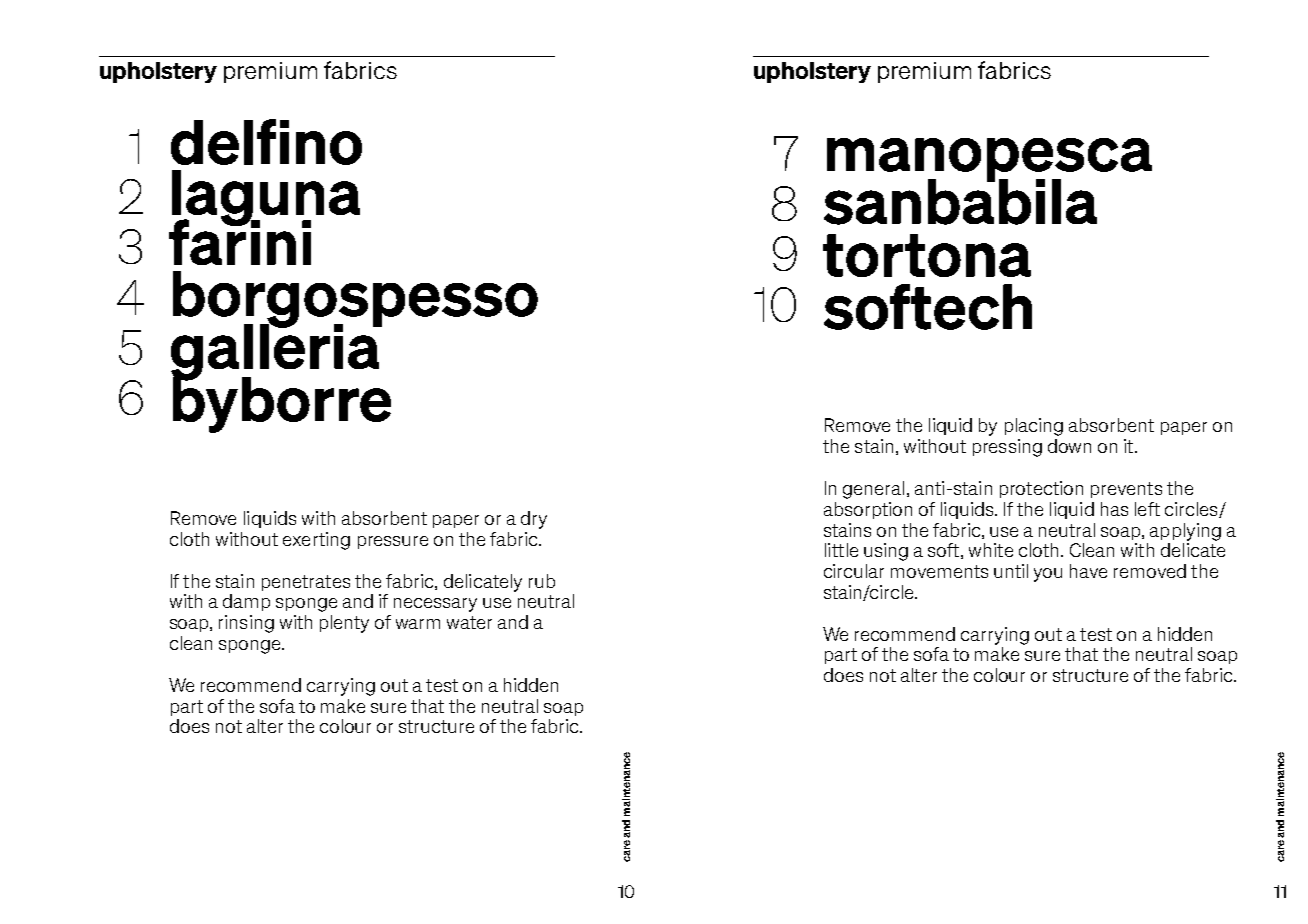 Image resolution: width=1308 pixels, height=924 pixels. I want to click on down, so click(1069, 446).
